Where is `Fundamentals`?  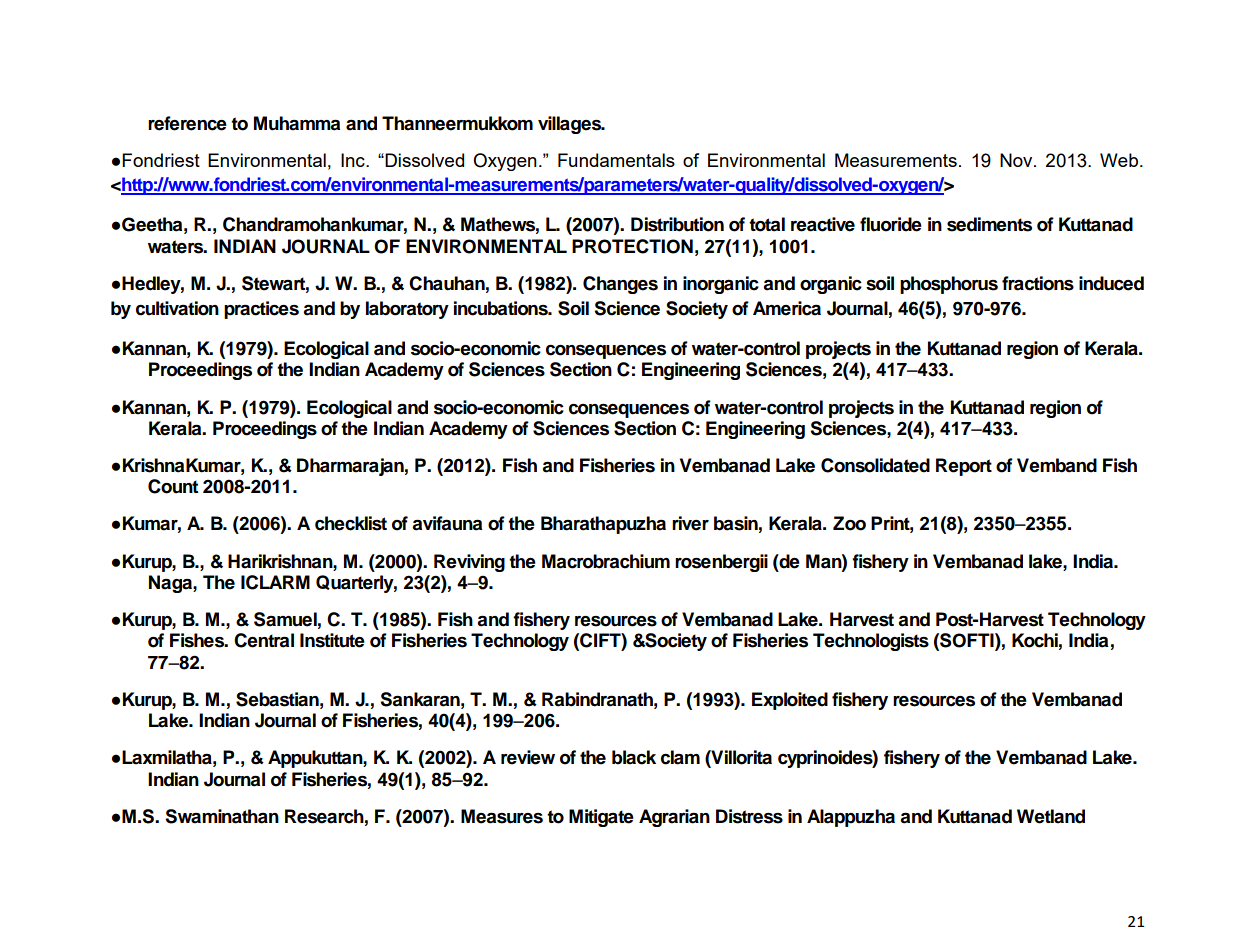 Fundamentals is located at coordinates (616, 160).
